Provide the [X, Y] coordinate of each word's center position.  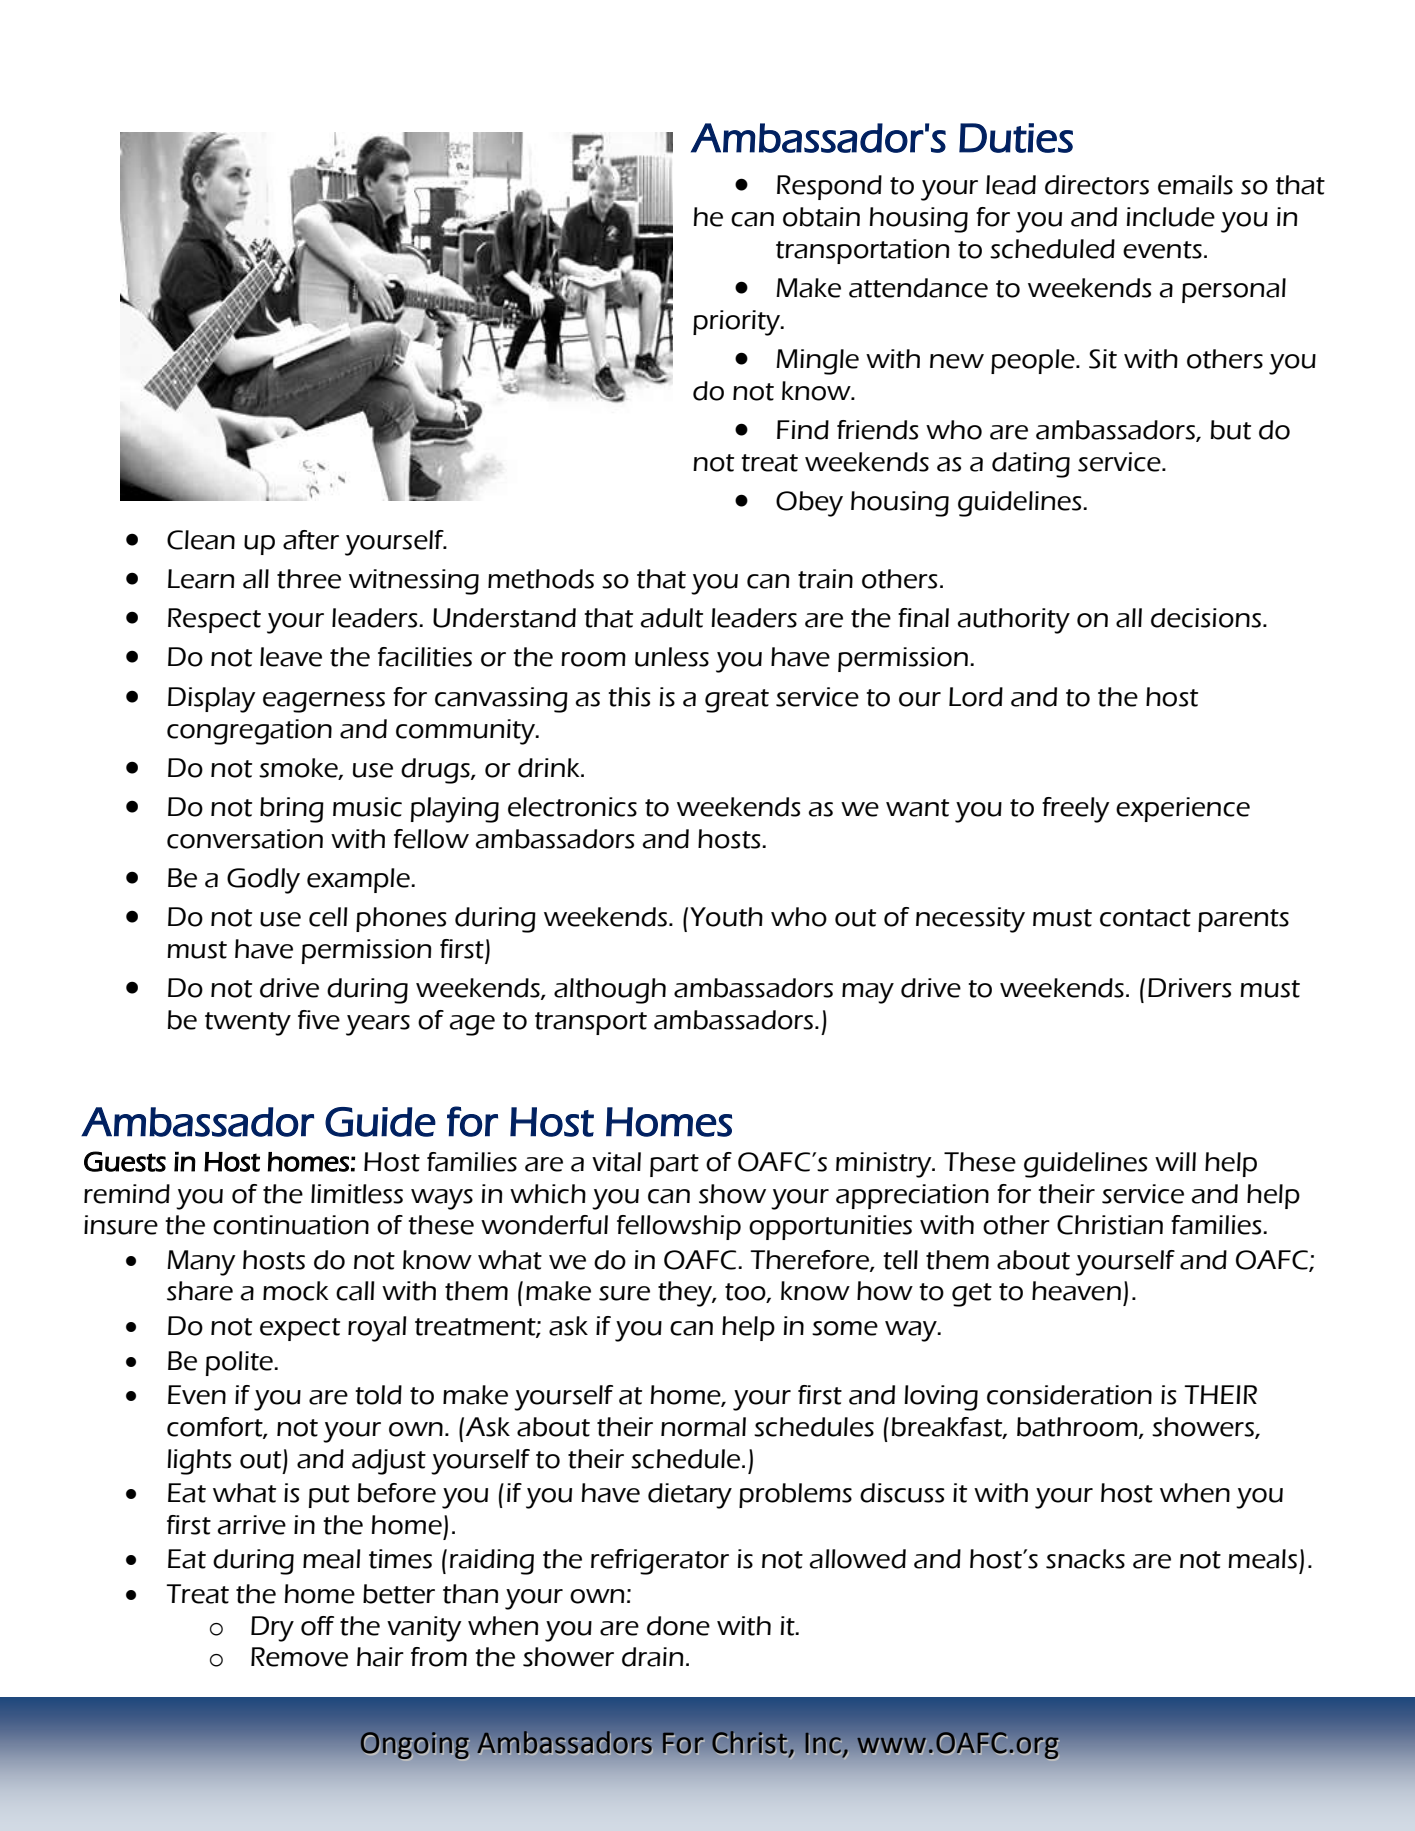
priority [738, 323]
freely [1076, 810]
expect [300, 1329]
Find [803, 430]
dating [1031, 465]
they [686, 1294]
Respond [829, 187]
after [311, 540]
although [610, 991]
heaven [1076, 1291]
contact [1145, 918]
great [737, 701]
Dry [272, 1629]
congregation [249, 732]
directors [1097, 185]
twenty [248, 1024]
